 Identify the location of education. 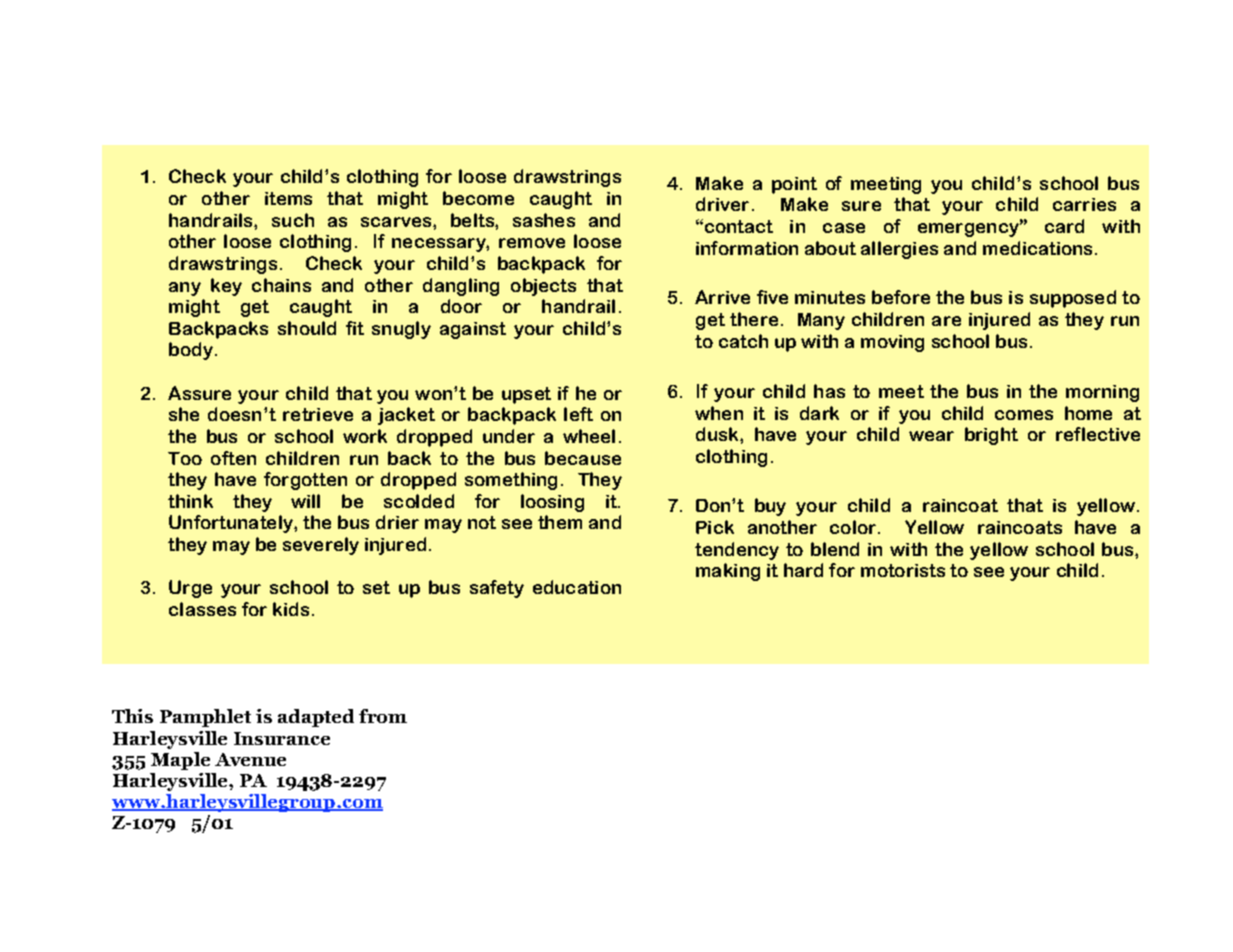
(577, 587).
